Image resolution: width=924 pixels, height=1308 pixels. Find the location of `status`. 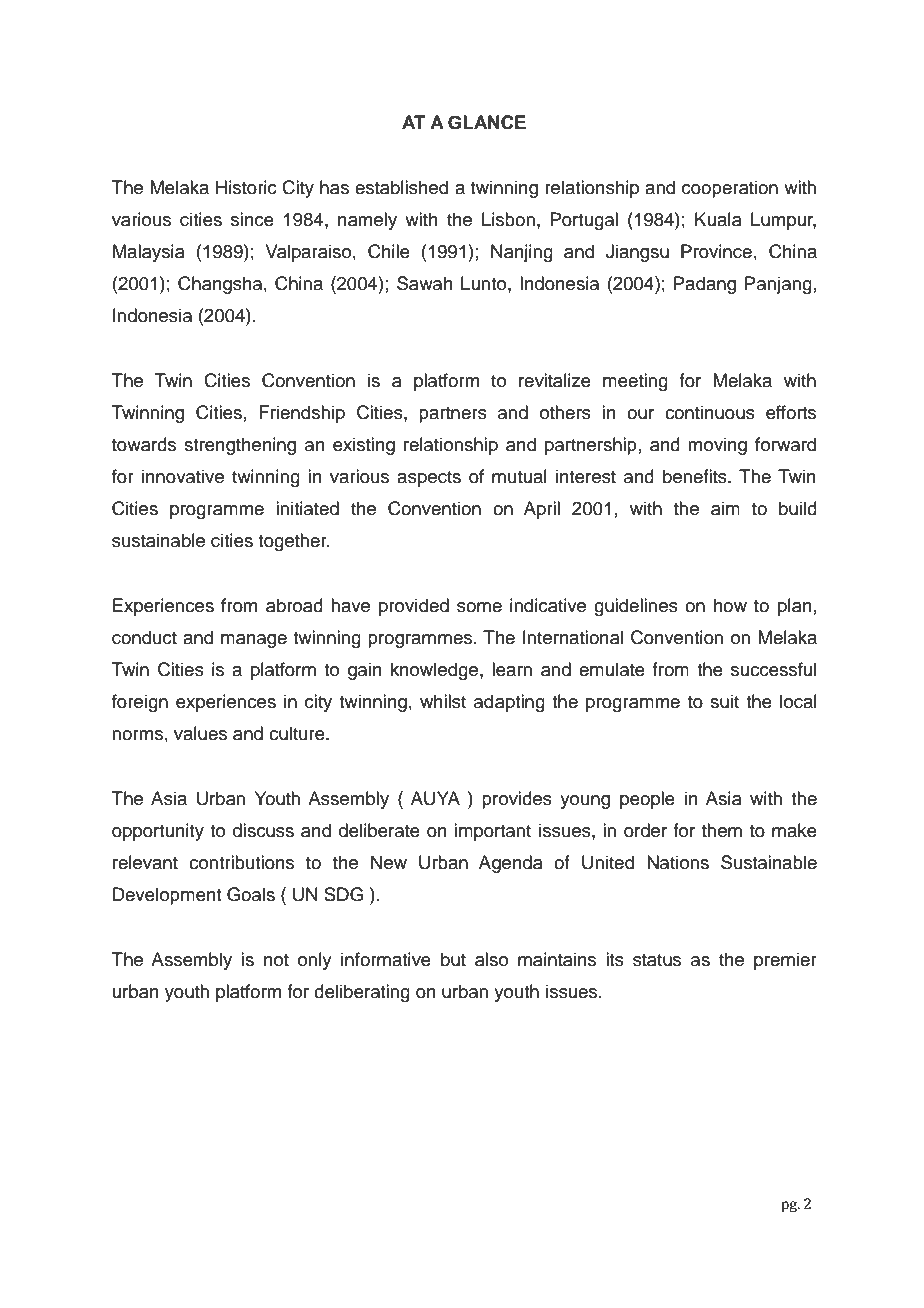

status is located at coordinates (657, 960).
